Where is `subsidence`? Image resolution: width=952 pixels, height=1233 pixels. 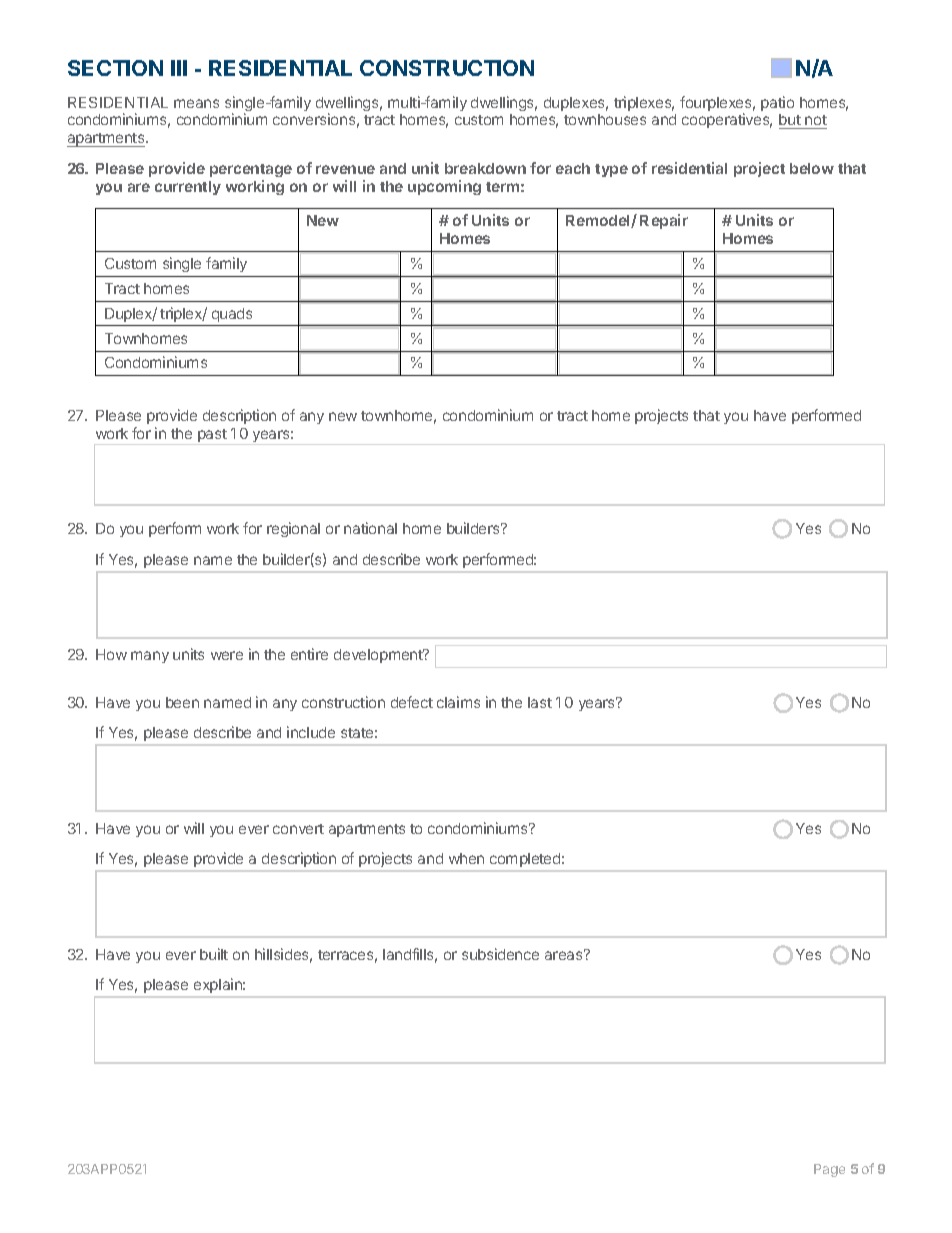
subsidence is located at coordinates (500, 954).
